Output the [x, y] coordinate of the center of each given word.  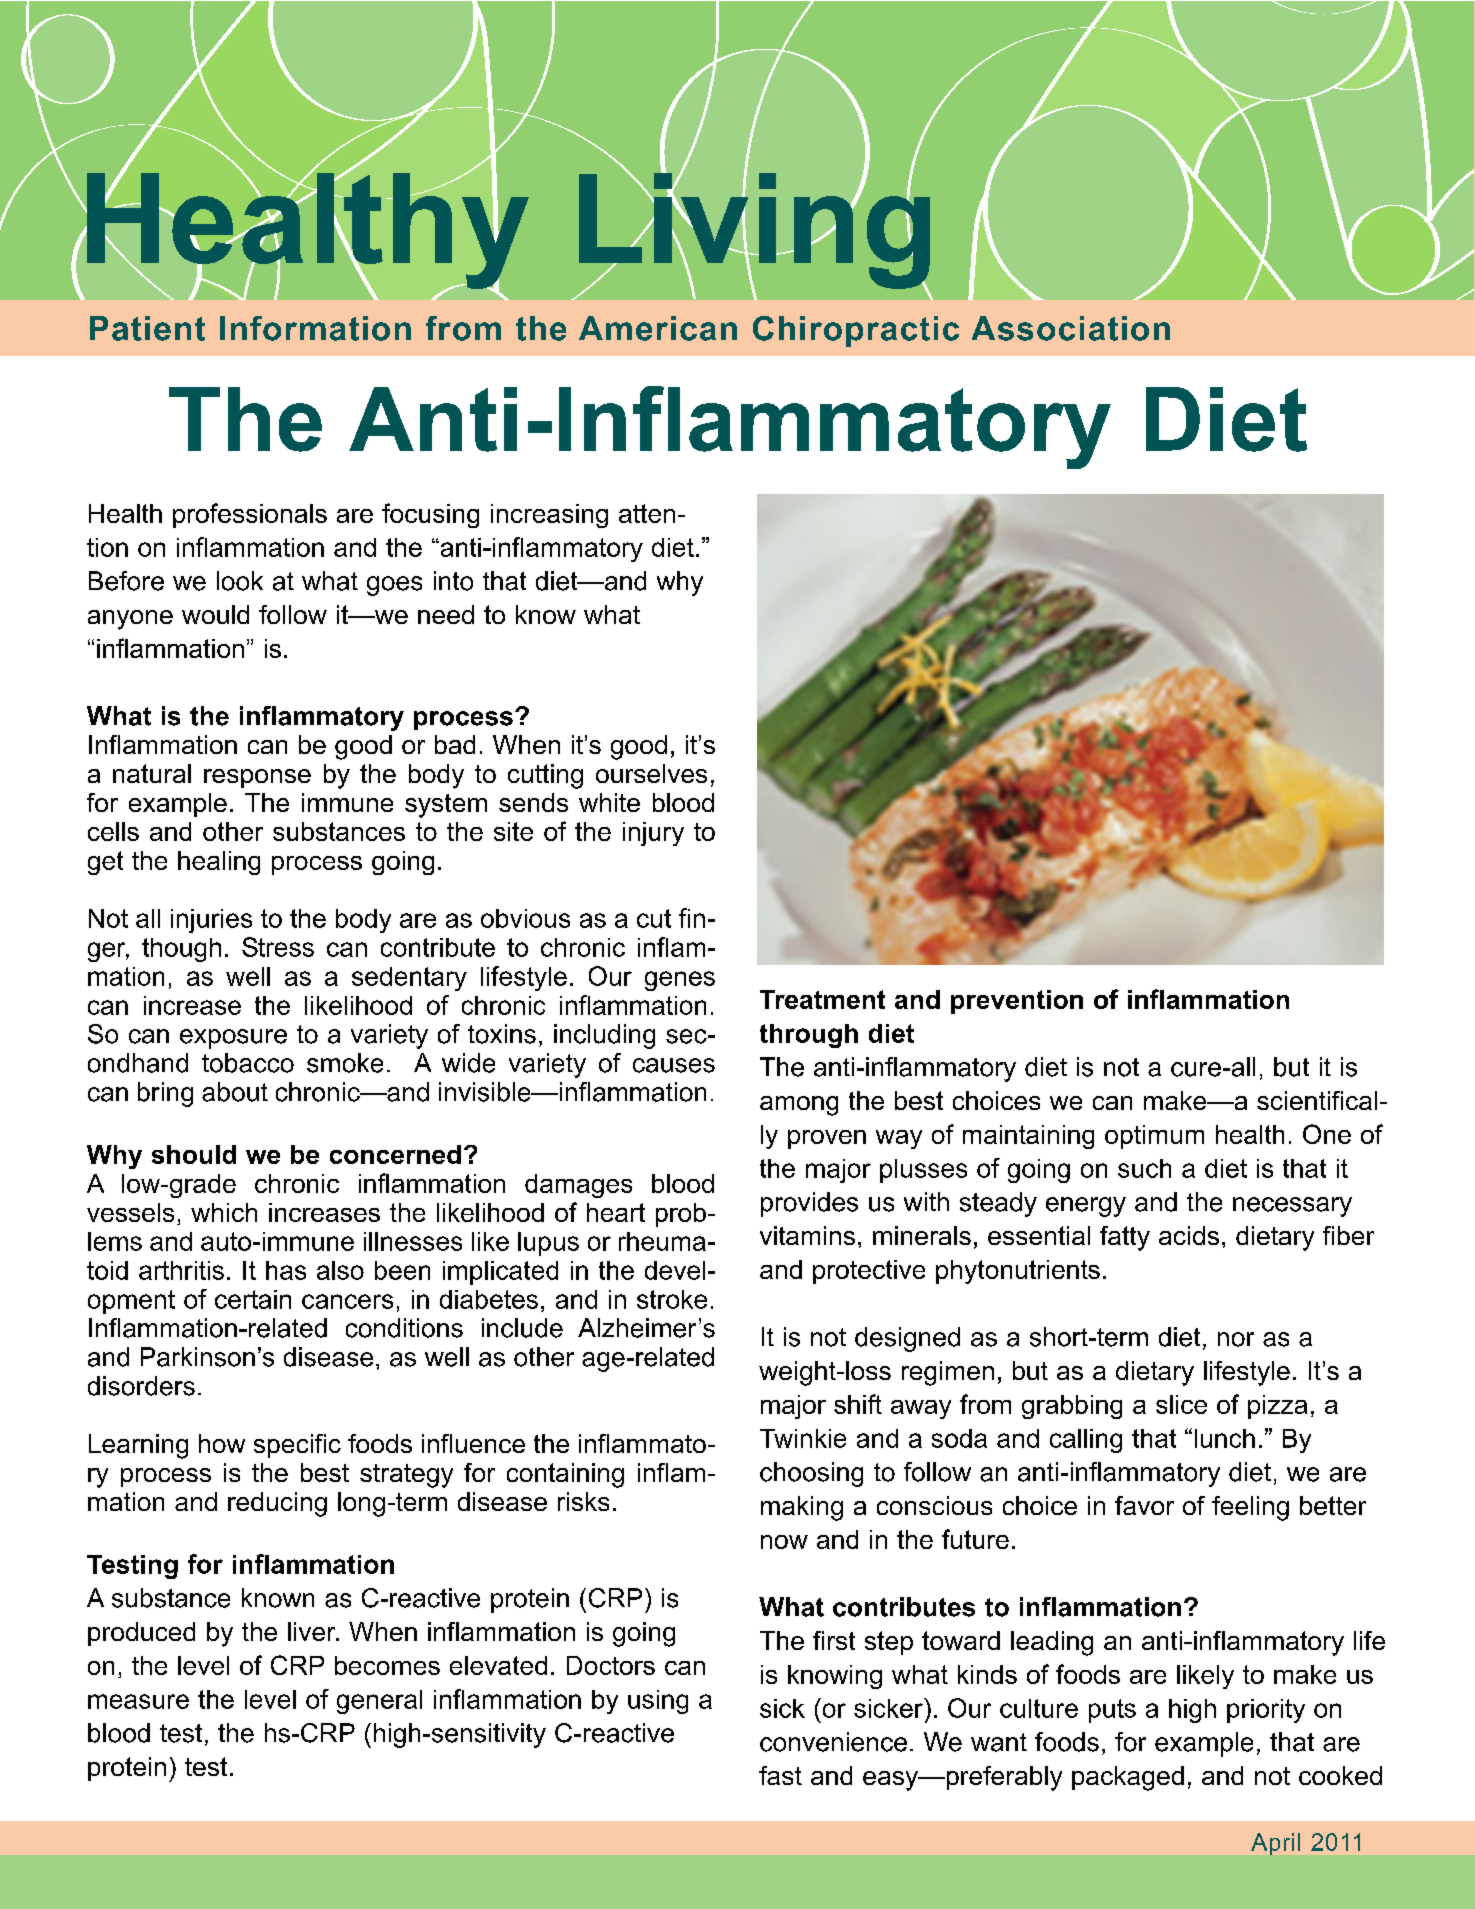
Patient [147, 328]
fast [780, 1775]
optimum [1154, 1137]
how [222, 1443]
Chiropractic [856, 331]
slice [1181, 1404]
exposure [233, 1039]
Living [754, 230]
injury [653, 834]
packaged [1128, 1778]
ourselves [651, 773]
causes [674, 1065]
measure [138, 1701]
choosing [811, 1474]
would [215, 614]
